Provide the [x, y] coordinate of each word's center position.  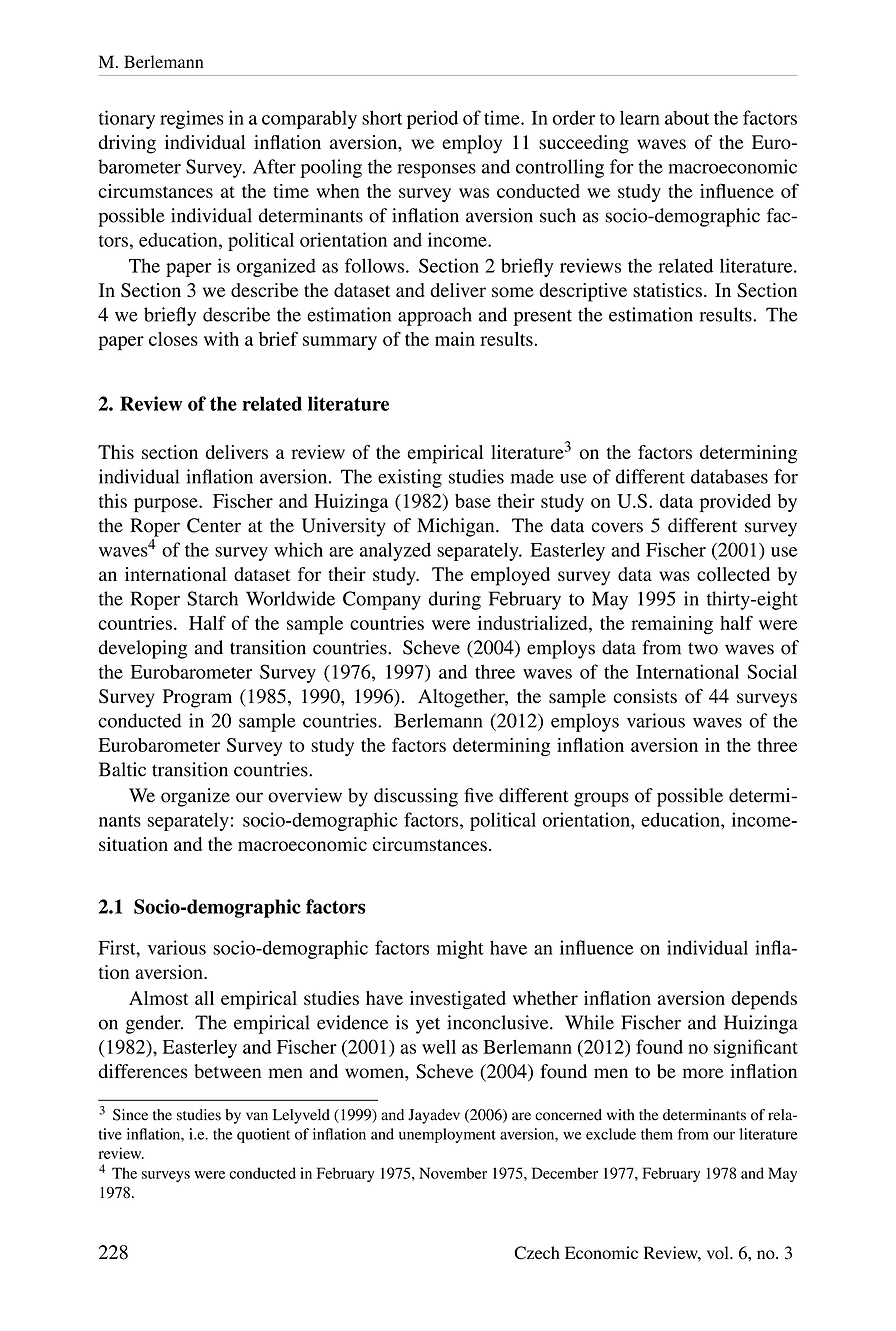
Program [197, 698]
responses [436, 171]
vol [719, 1253]
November [453, 1173]
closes [173, 339]
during [455, 600]
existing [410, 478]
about [687, 118]
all [204, 998]
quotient [263, 1135]
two [703, 649]
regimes [192, 119]
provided [735, 503]
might [460, 949]
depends [764, 1000]
